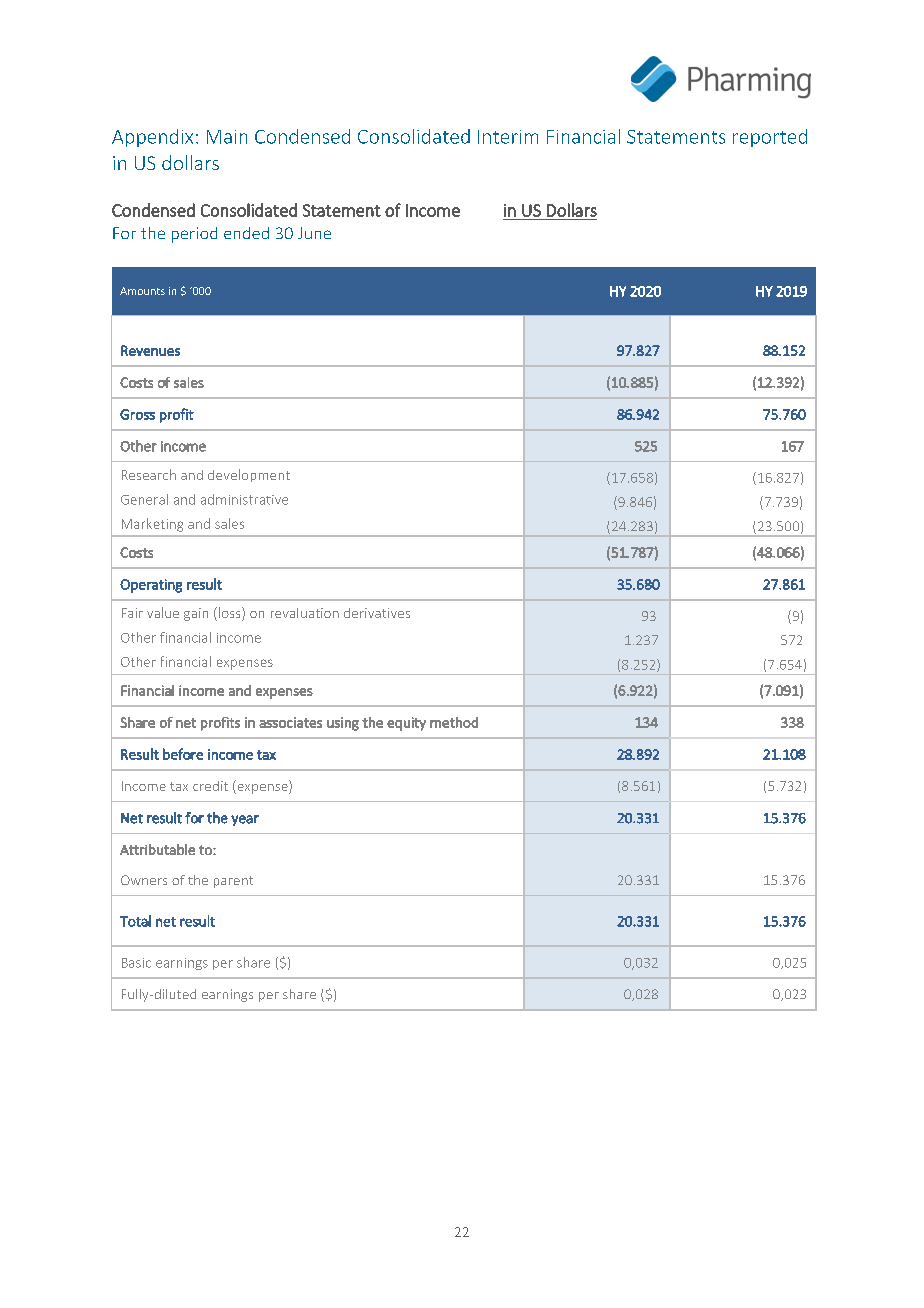  I want to click on Interim, so click(508, 137).
